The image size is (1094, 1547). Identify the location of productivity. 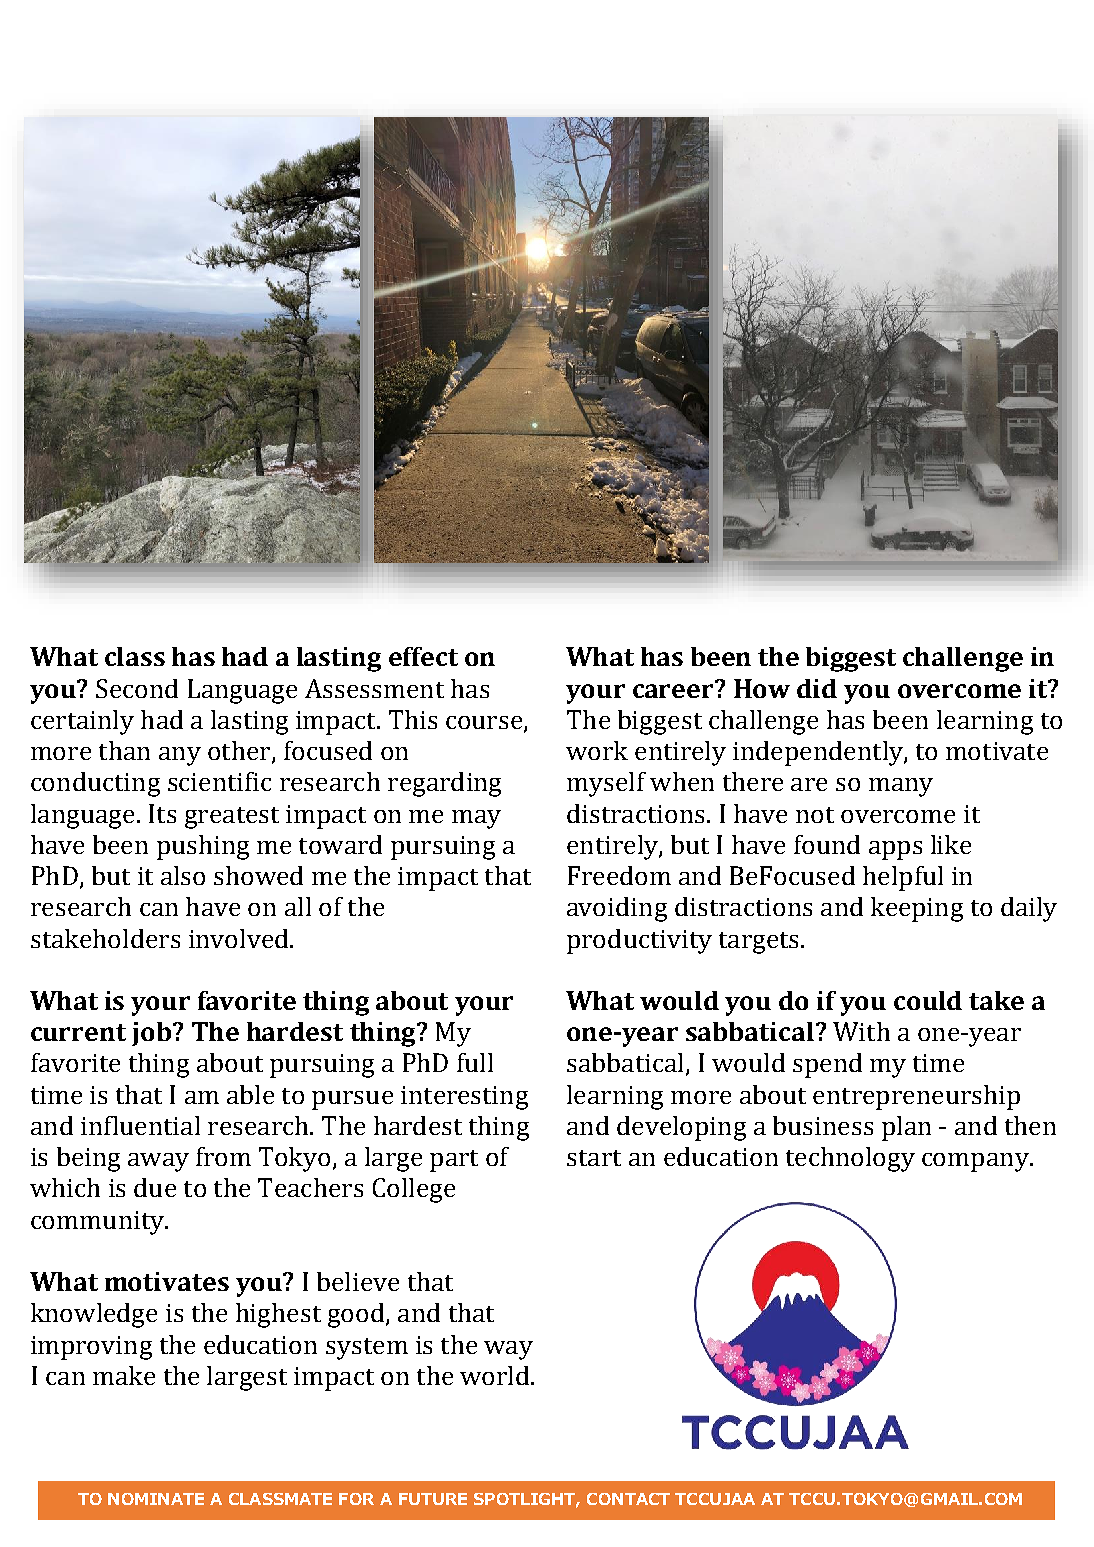
(639, 941).
